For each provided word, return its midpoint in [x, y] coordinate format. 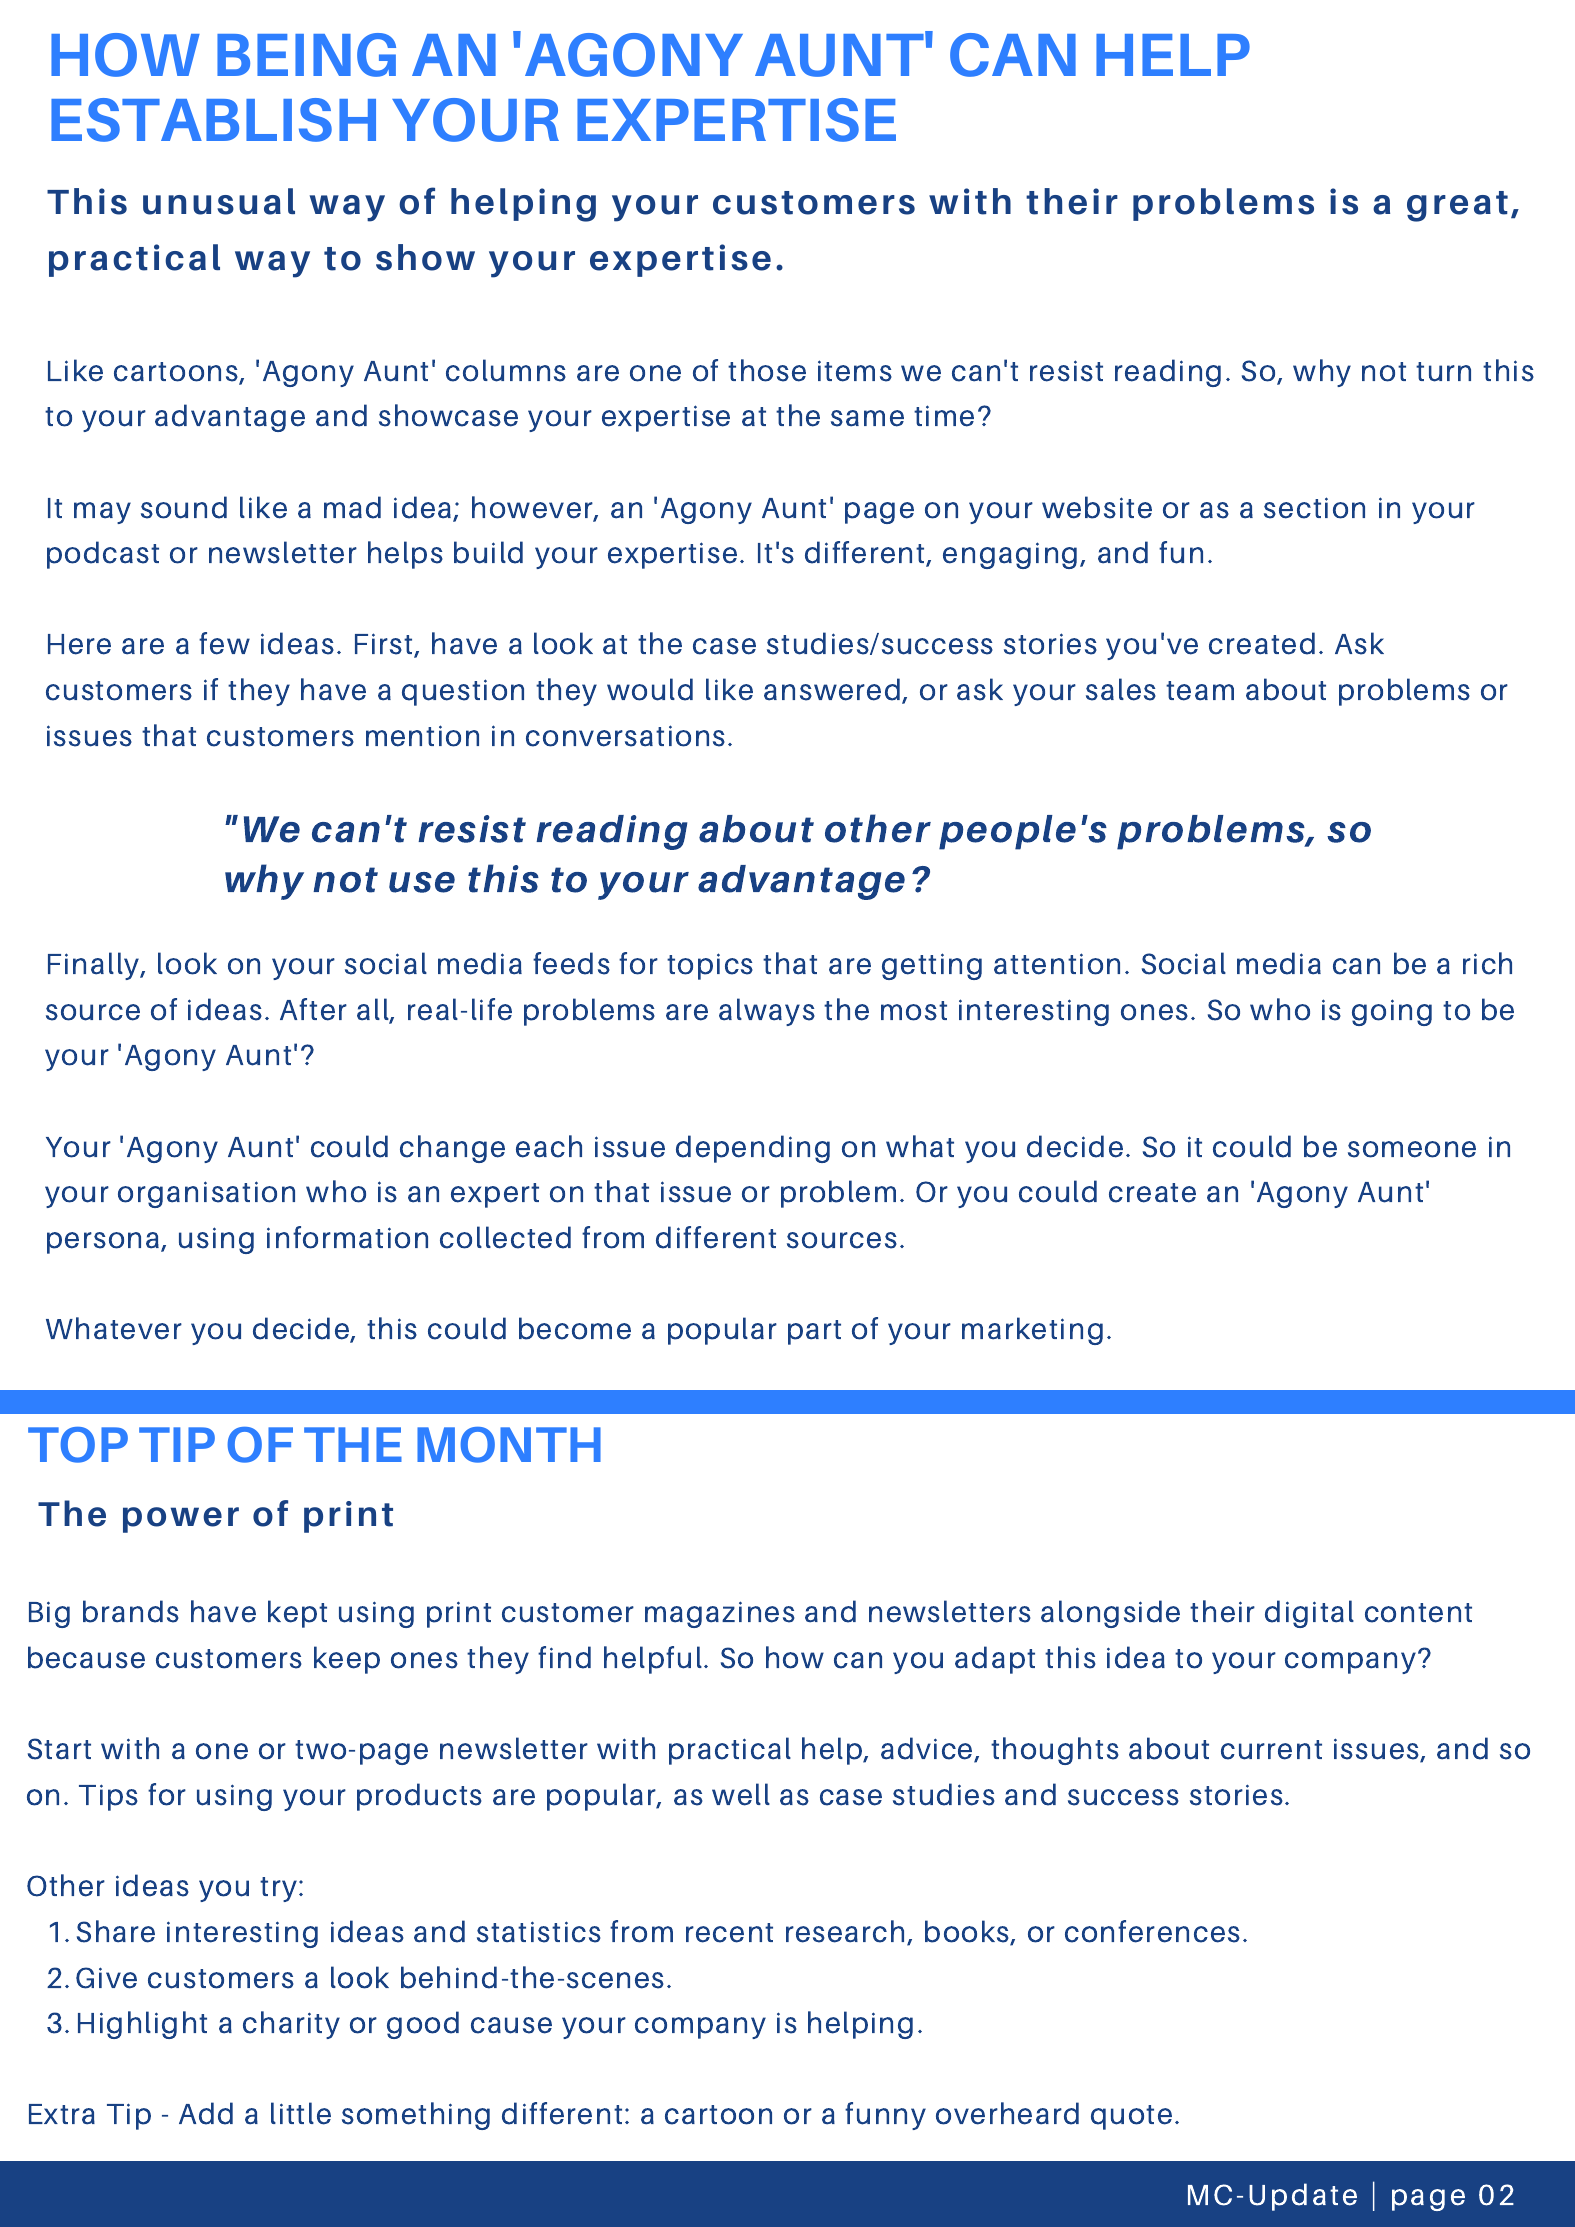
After [313, 1009]
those [767, 370]
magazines [720, 1614]
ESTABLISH [213, 120]
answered [833, 690]
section [1314, 508]
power [181, 1520]
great [1457, 206]
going [1392, 1012]
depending [753, 1149]
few [224, 643]
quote [1131, 2117]
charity [291, 2025]
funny [885, 2116]
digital [1309, 1614]
